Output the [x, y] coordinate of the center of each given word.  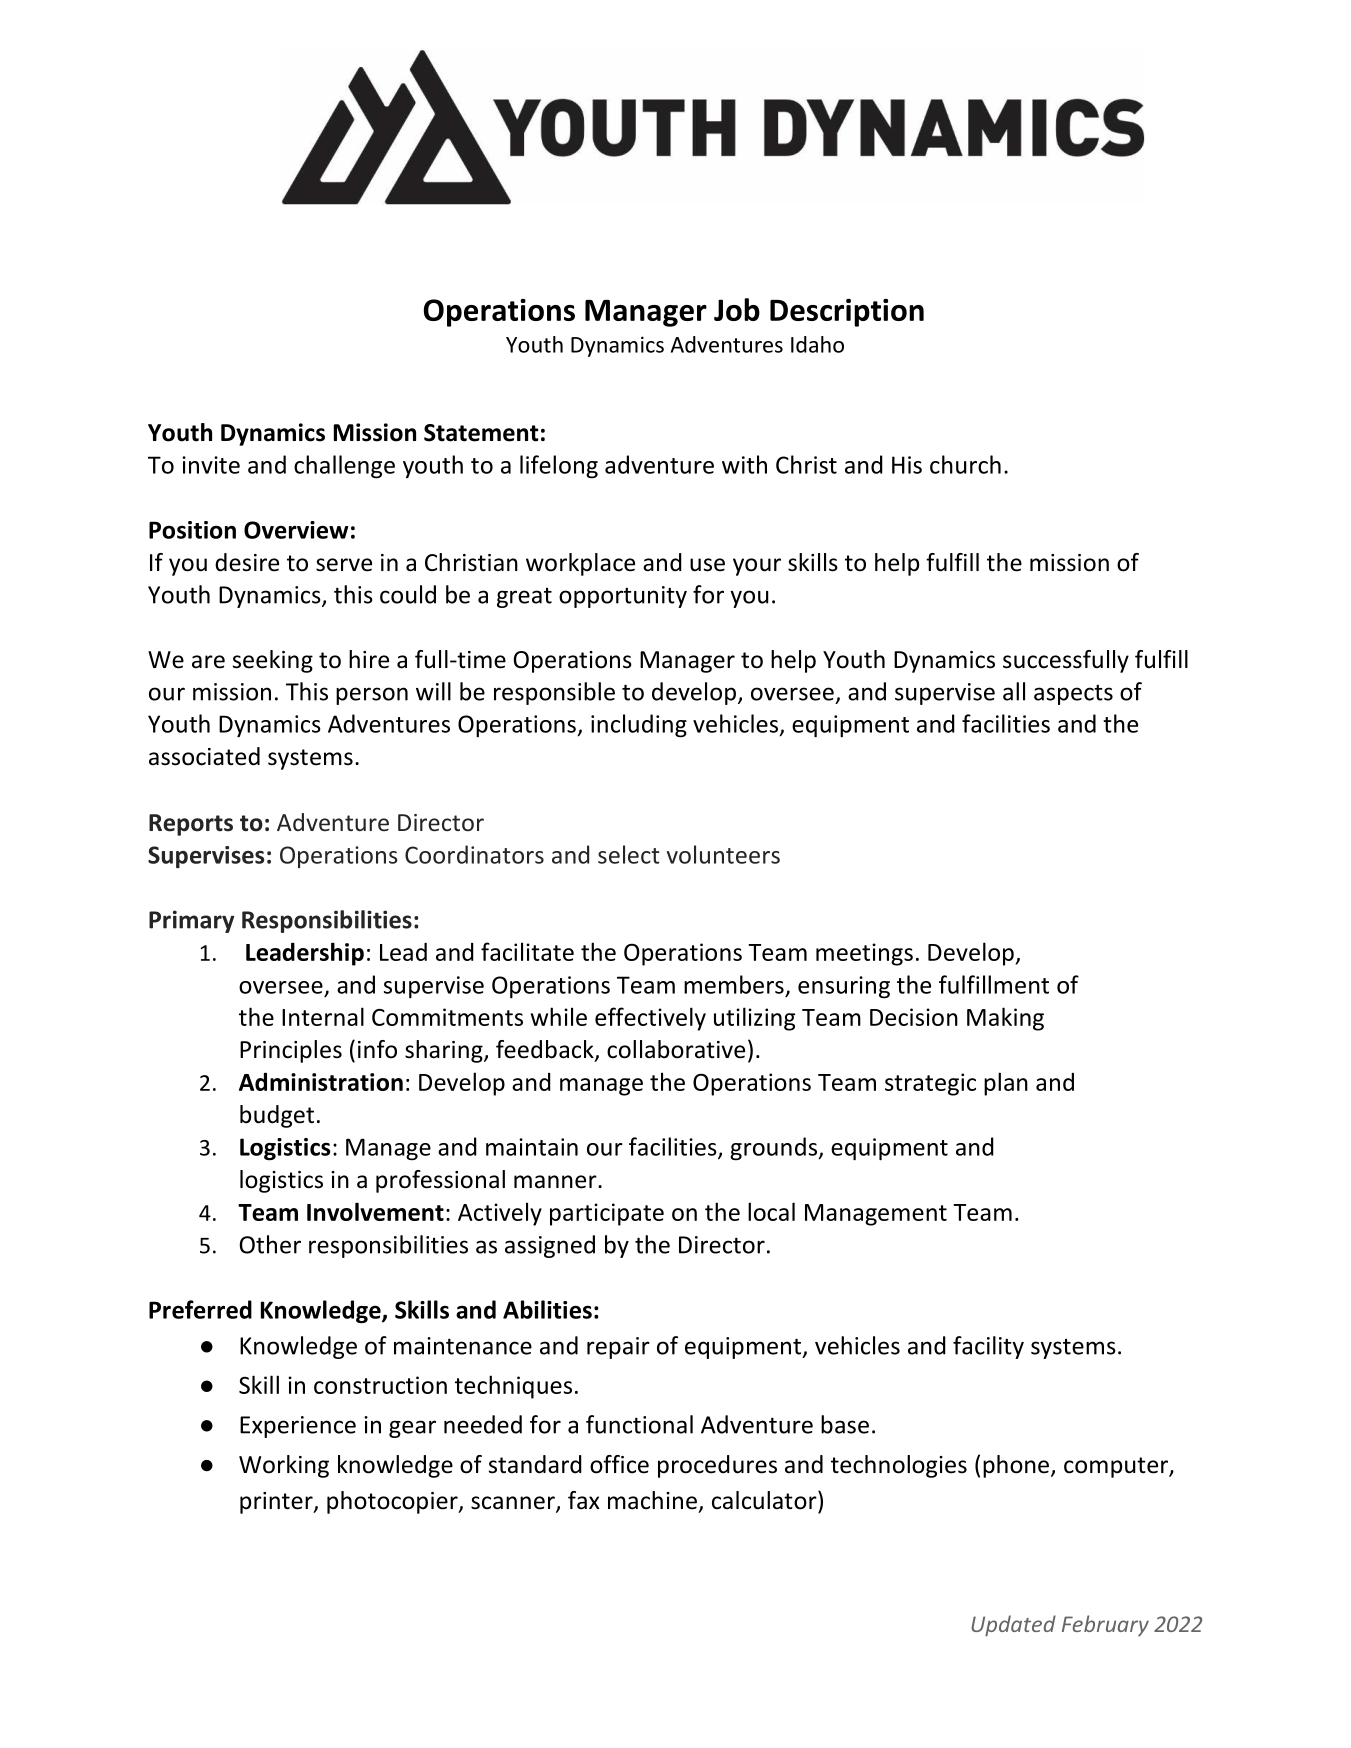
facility [988, 1347]
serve [344, 565]
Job [737, 309]
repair [618, 1348]
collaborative [676, 1049]
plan [1006, 1084]
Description [847, 313]
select [629, 854]
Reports [191, 825]
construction [380, 1385]
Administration [321, 1081]
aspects [1073, 694]
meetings [864, 954]
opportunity [623, 597]
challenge [344, 467]
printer [277, 1503]
